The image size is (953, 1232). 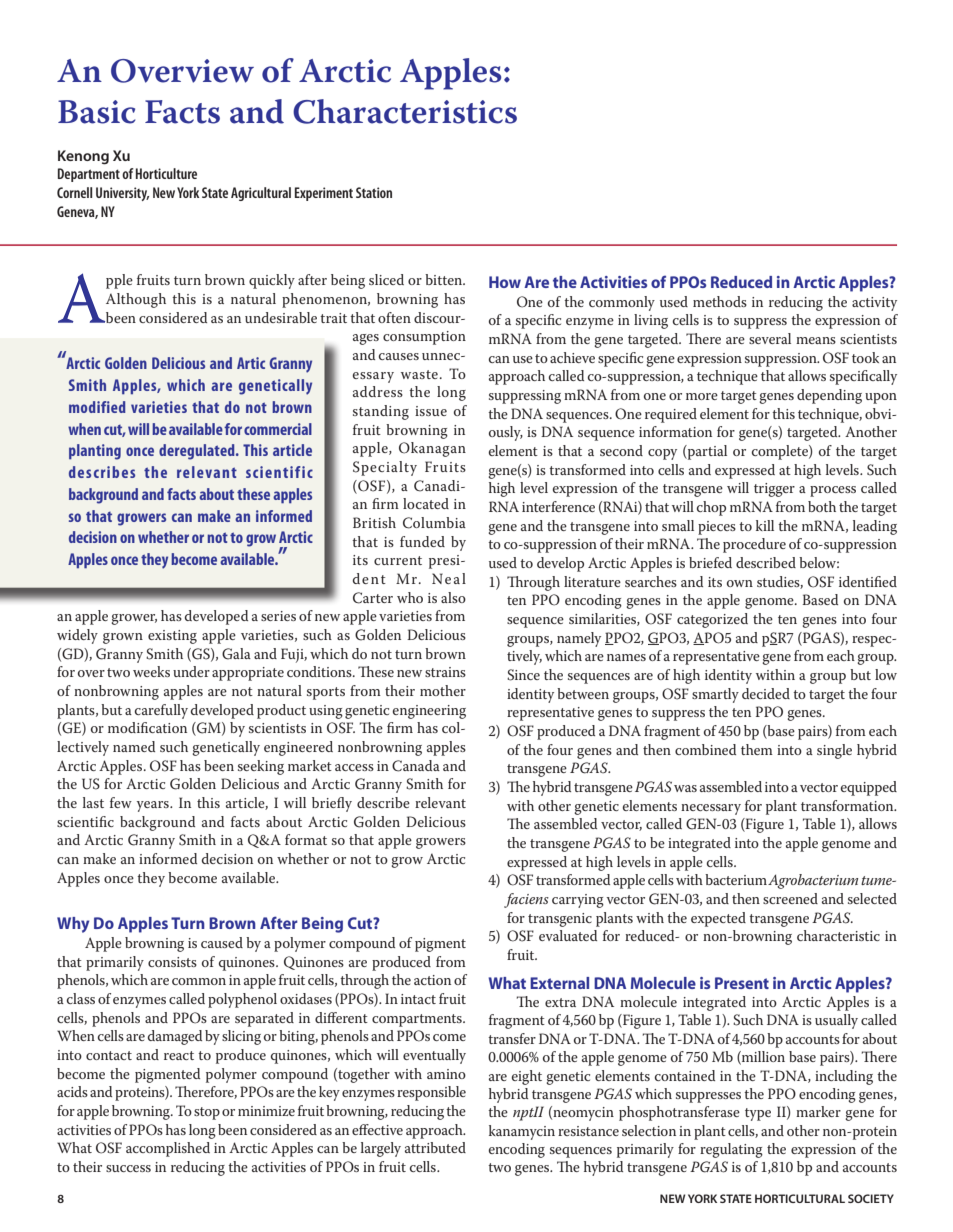 I want to click on attributed, so click(x=435, y=1147).
